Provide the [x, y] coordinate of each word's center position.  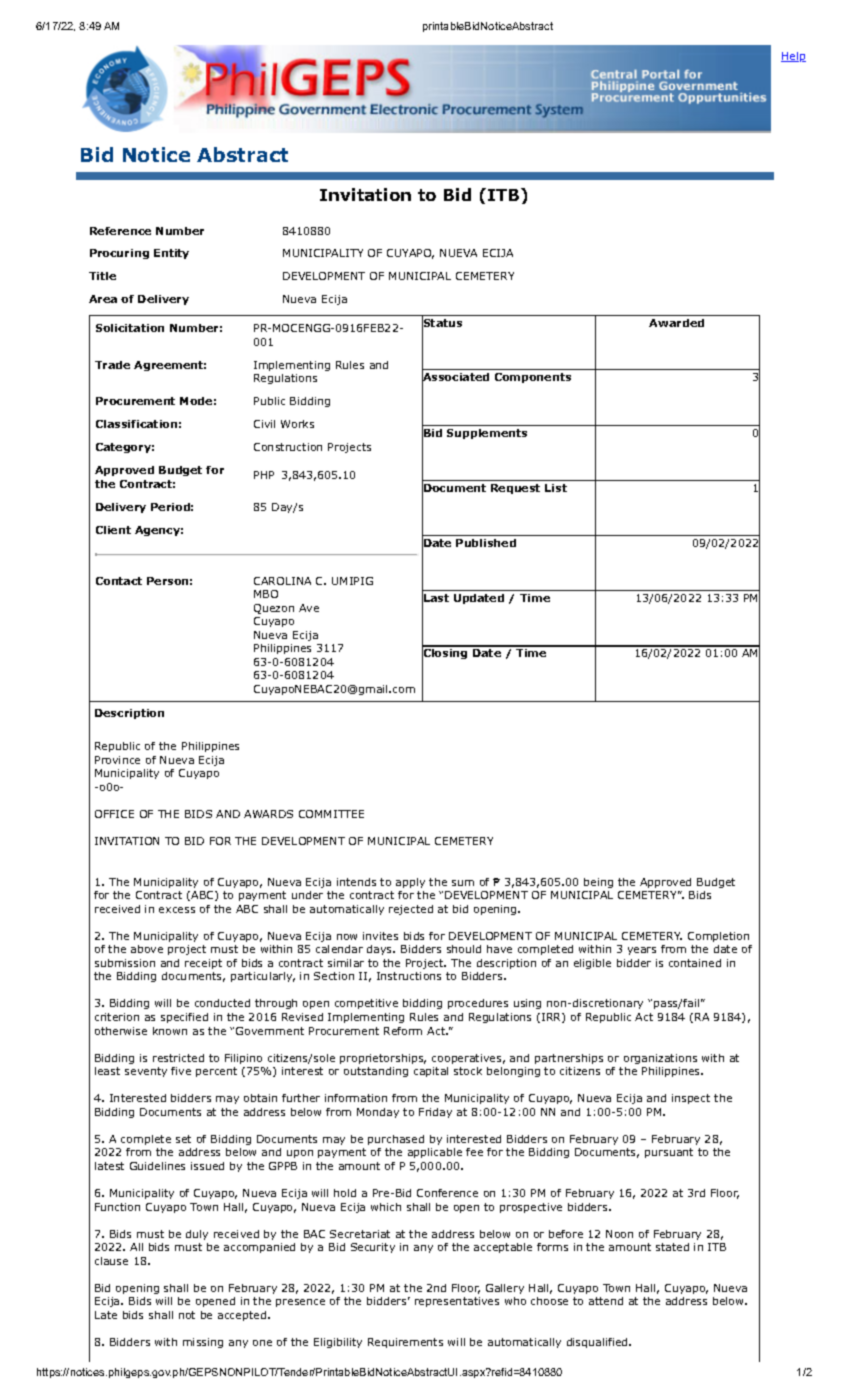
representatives [457, 1302]
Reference [120, 231]
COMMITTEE [331, 814]
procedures [478, 1004]
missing [203, 1343]
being [598, 883]
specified [184, 1018]
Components [533, 378]
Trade [112, 365]
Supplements [487, 434]
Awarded [676, 323]
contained [695, 963]
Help [793, 57]
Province [117, 760]
